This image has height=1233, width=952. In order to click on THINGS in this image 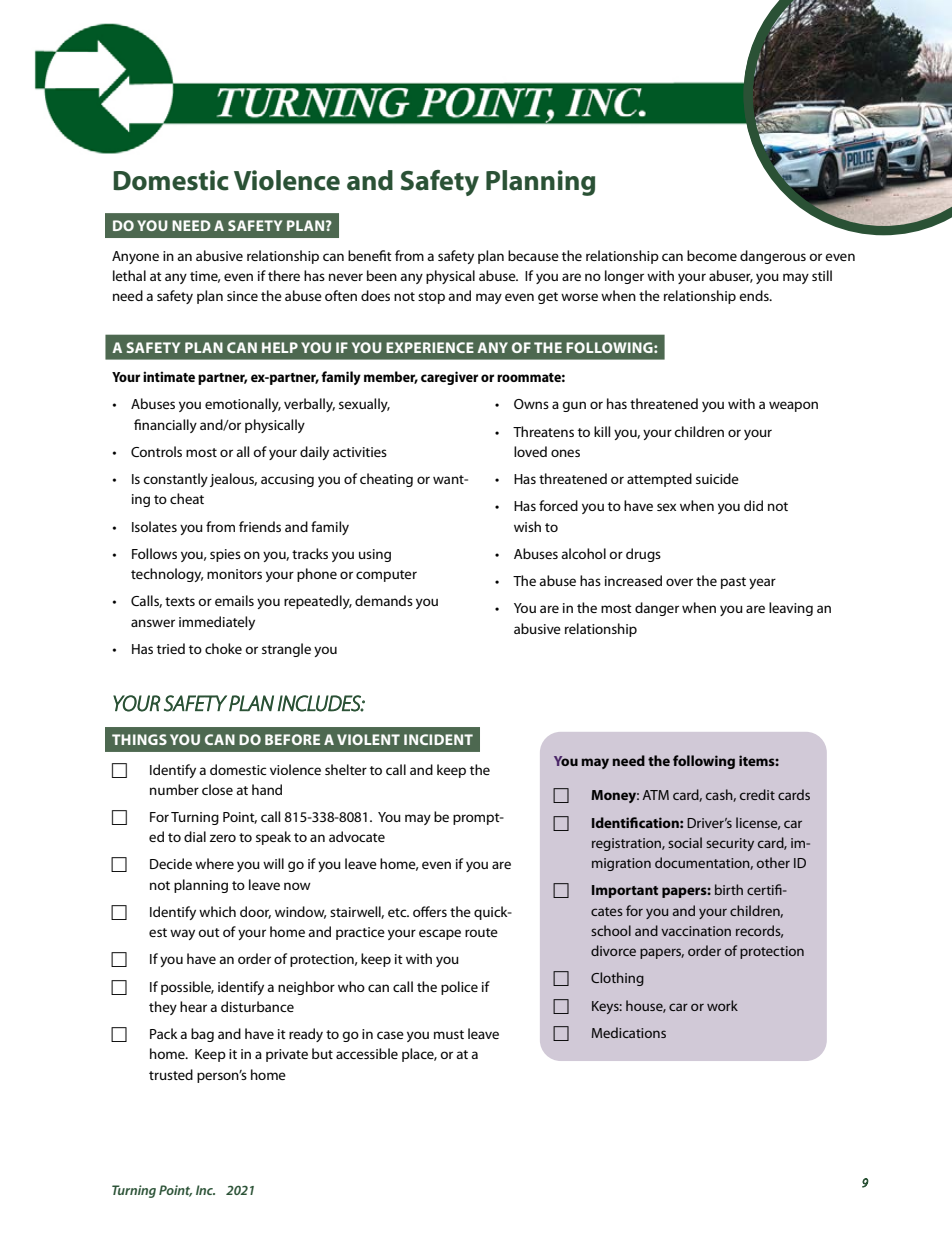, I will do `click(139, 739)`.
